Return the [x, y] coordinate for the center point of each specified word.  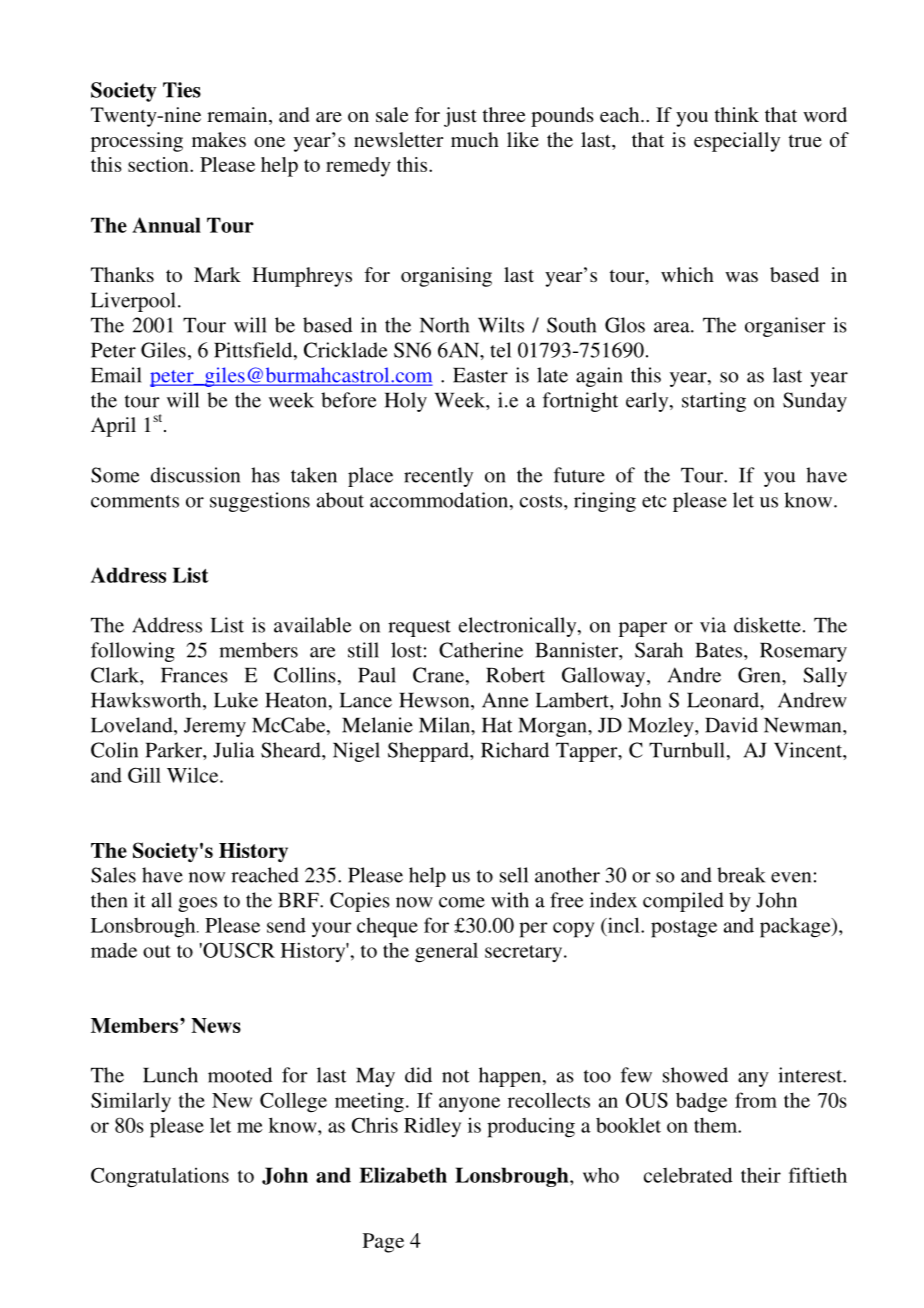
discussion [195, 475]
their [761, 1175]
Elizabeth [403, 1175]
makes [219, 139]
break [741, 875]
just [460, 117]
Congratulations [160, 1177]
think [737, 114]
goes [197, 904]
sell [514, 875]
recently [438, 477]
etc [654, 501]
